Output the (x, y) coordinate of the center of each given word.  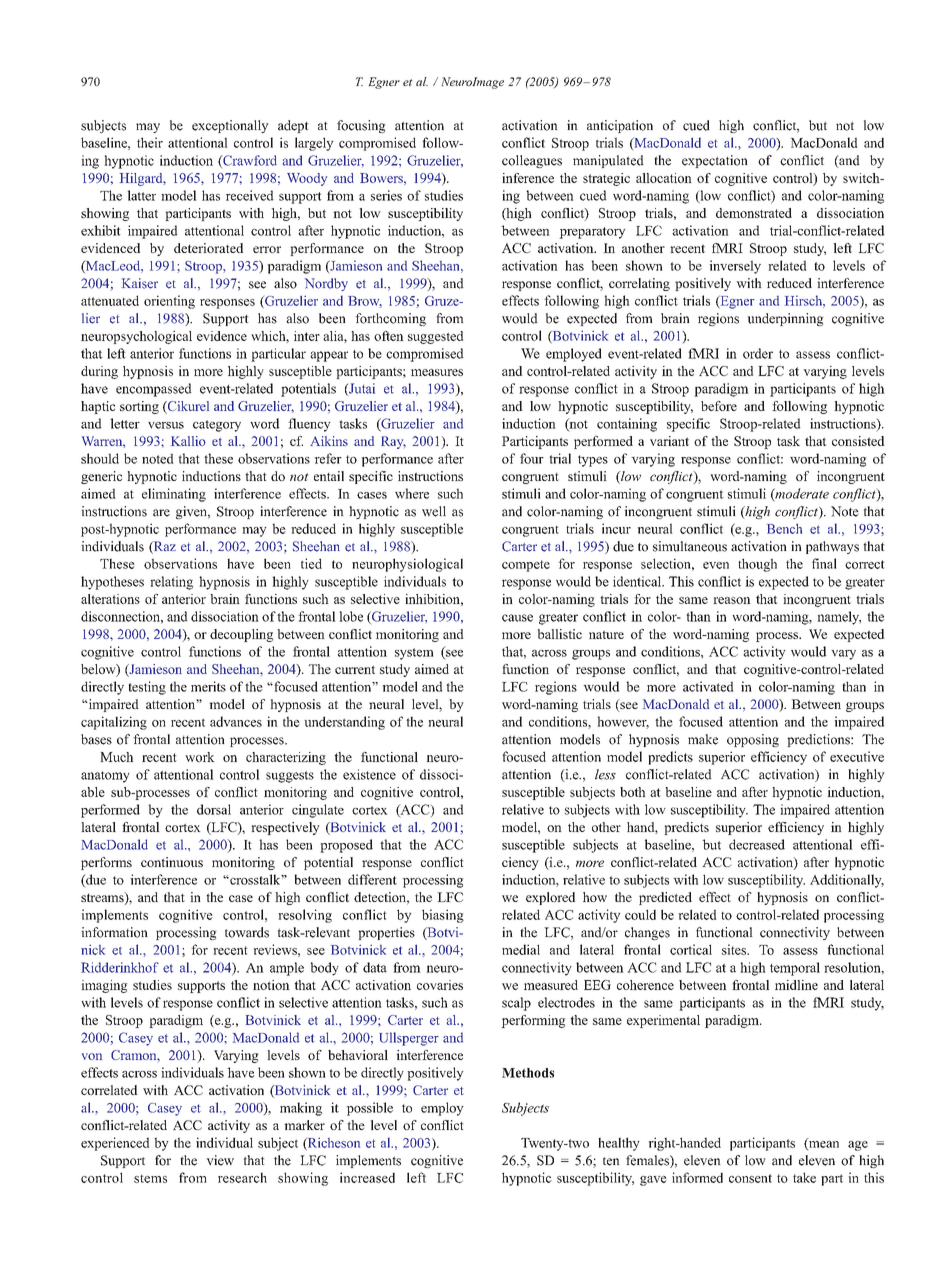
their (150, 142)
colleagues (532, 161)
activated (708, 686)
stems (150, 1179)
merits (208, 686)
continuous (172, 862)
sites (735, 949)
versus (166, 425)
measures (437, 372)
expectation (715, 161)
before (719, 406)
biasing (443, 916)
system (414, 654)
